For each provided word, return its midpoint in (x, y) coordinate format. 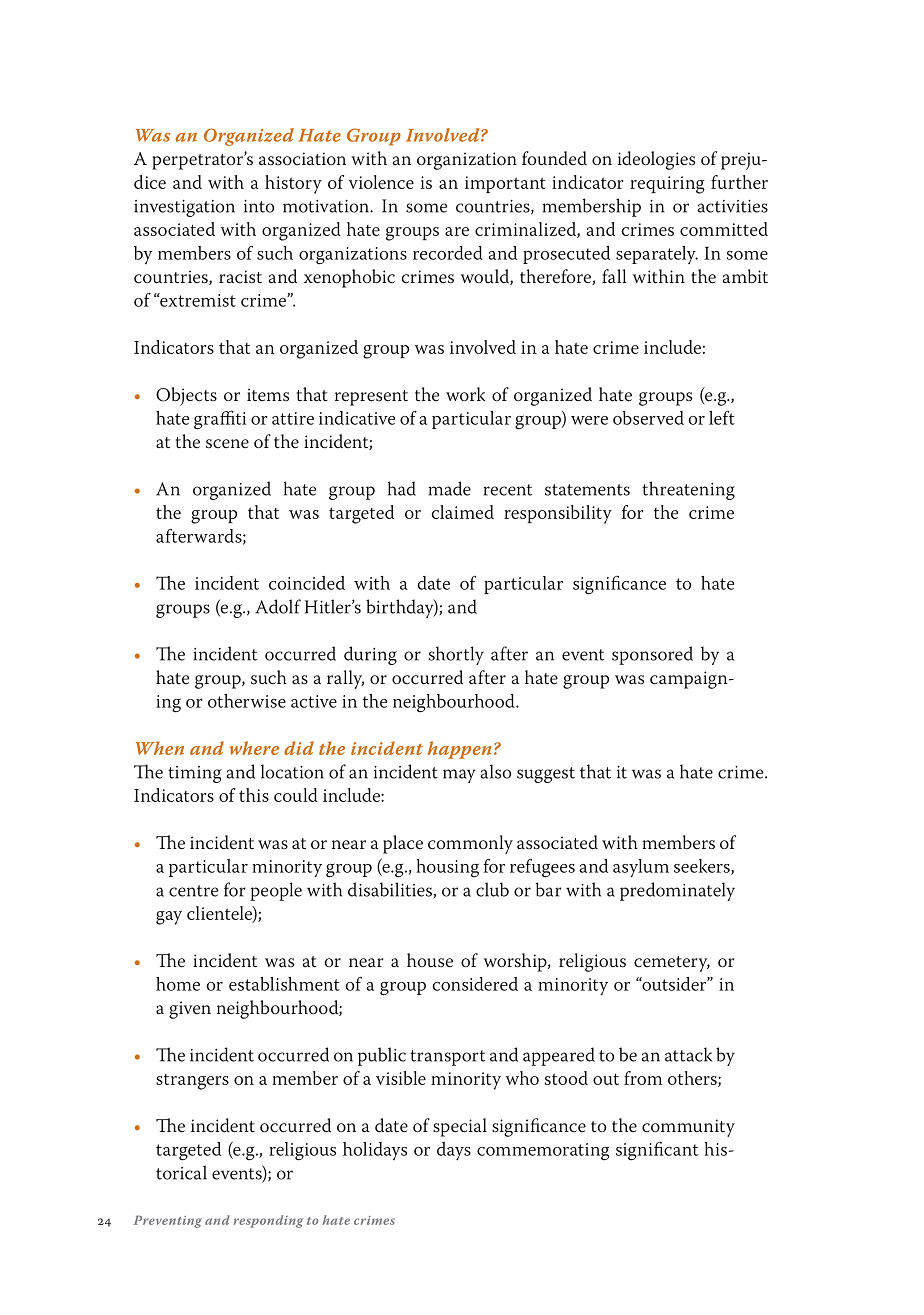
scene (227, 444)
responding (269, 1221)
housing (447, 868)
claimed (462, 512)
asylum (641, 868)
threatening (688, 490)
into (259, 206)
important (505, 184)
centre (193, 891)
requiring (667, 185)
